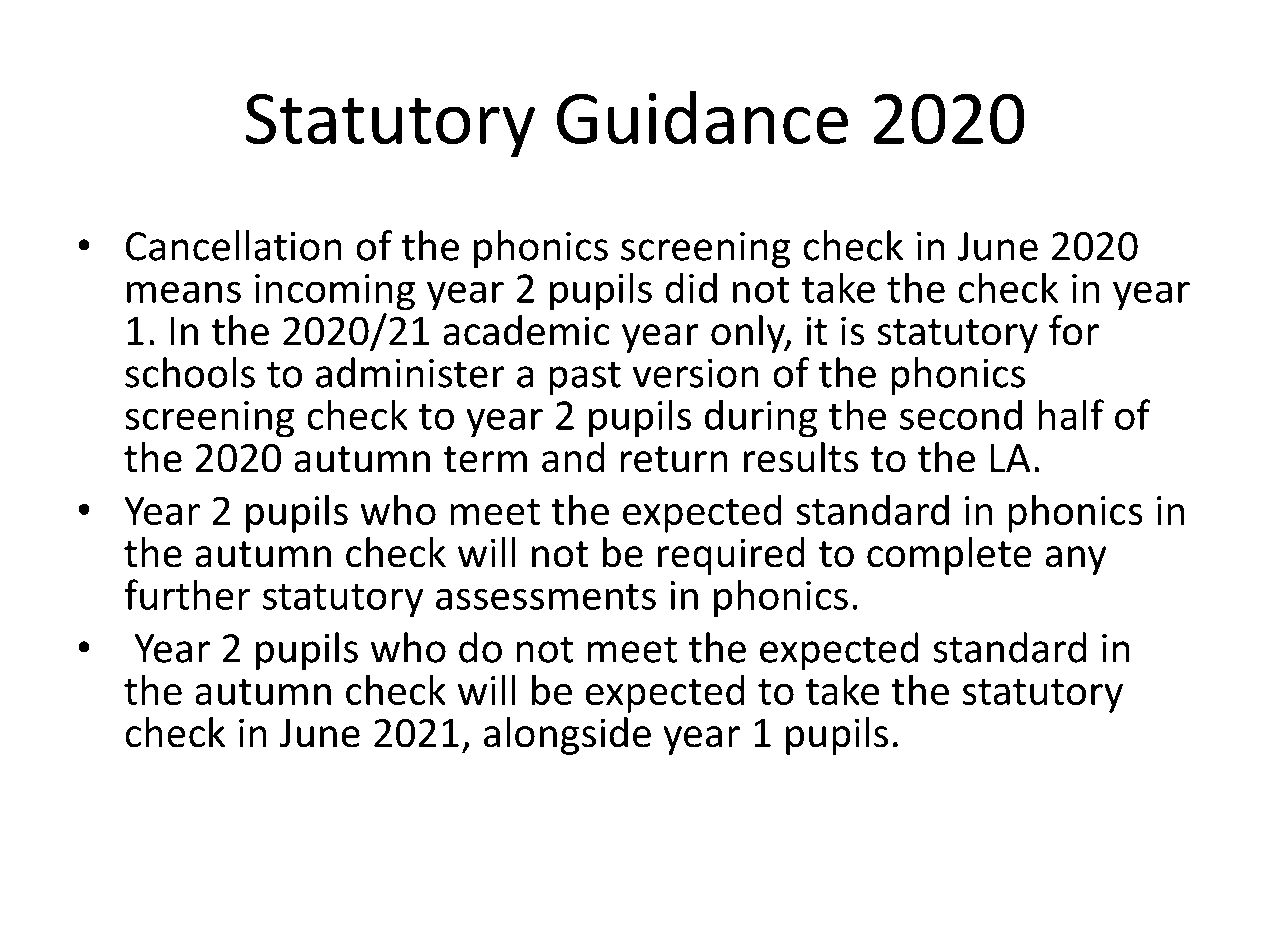 The image size is (1270, 952). Describe the element at coordinates (961, 414) in the image. I see `second` at that location.
